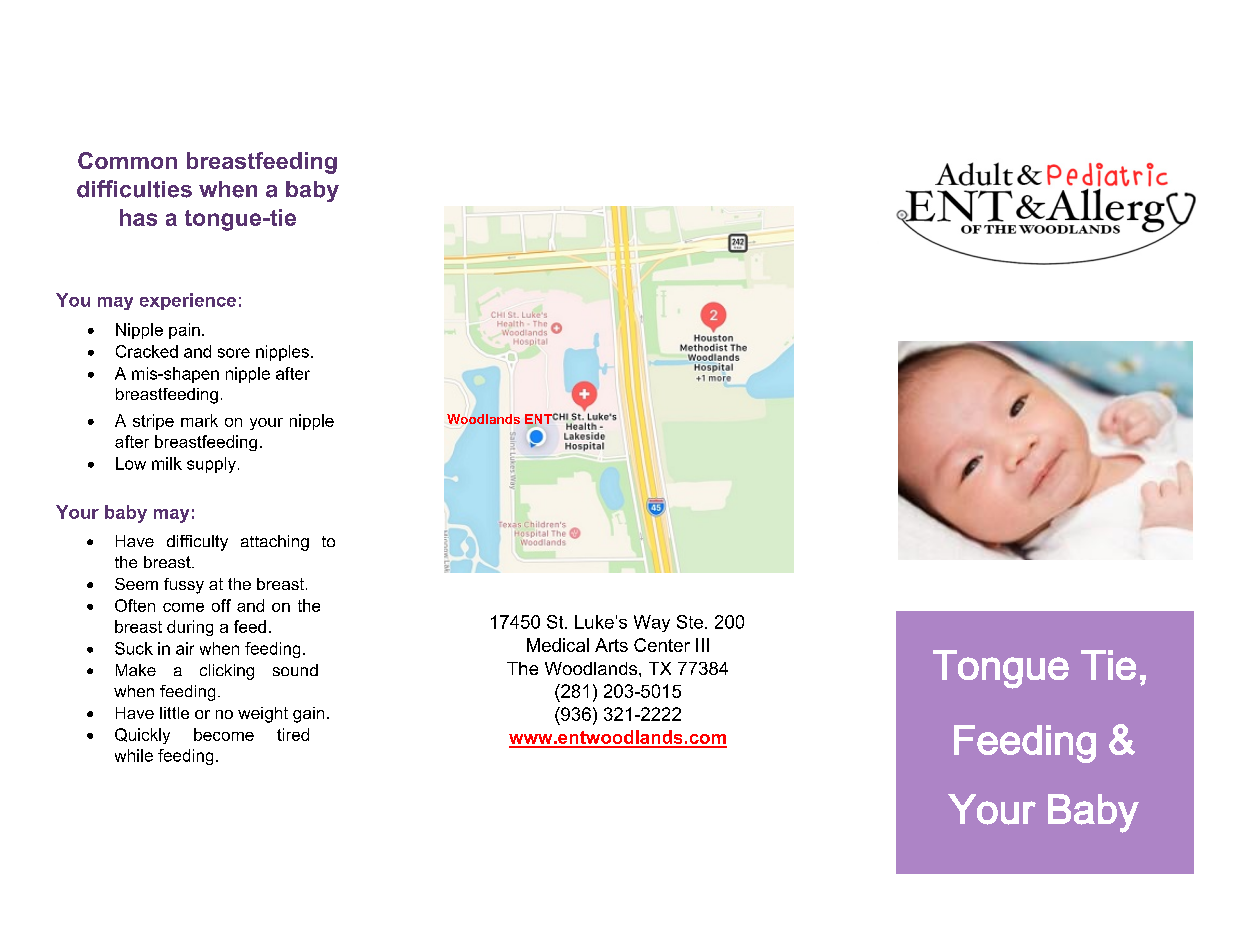  I want to click on pain, so click(184, 331).
